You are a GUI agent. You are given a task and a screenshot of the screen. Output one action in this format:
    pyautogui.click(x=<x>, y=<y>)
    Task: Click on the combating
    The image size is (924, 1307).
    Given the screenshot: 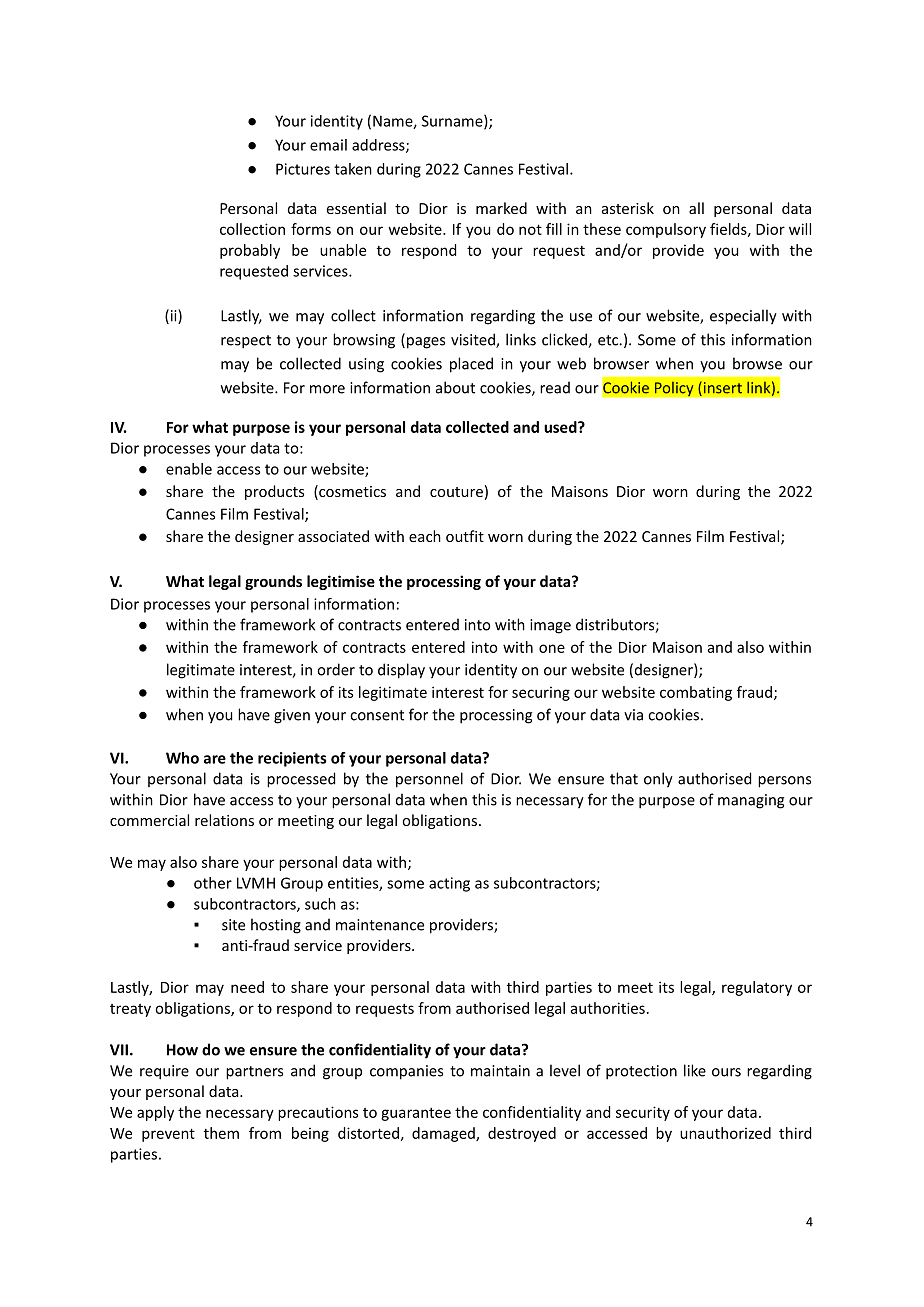 What is the action you would take?
    pyautogui.click(x=696, y=693)
